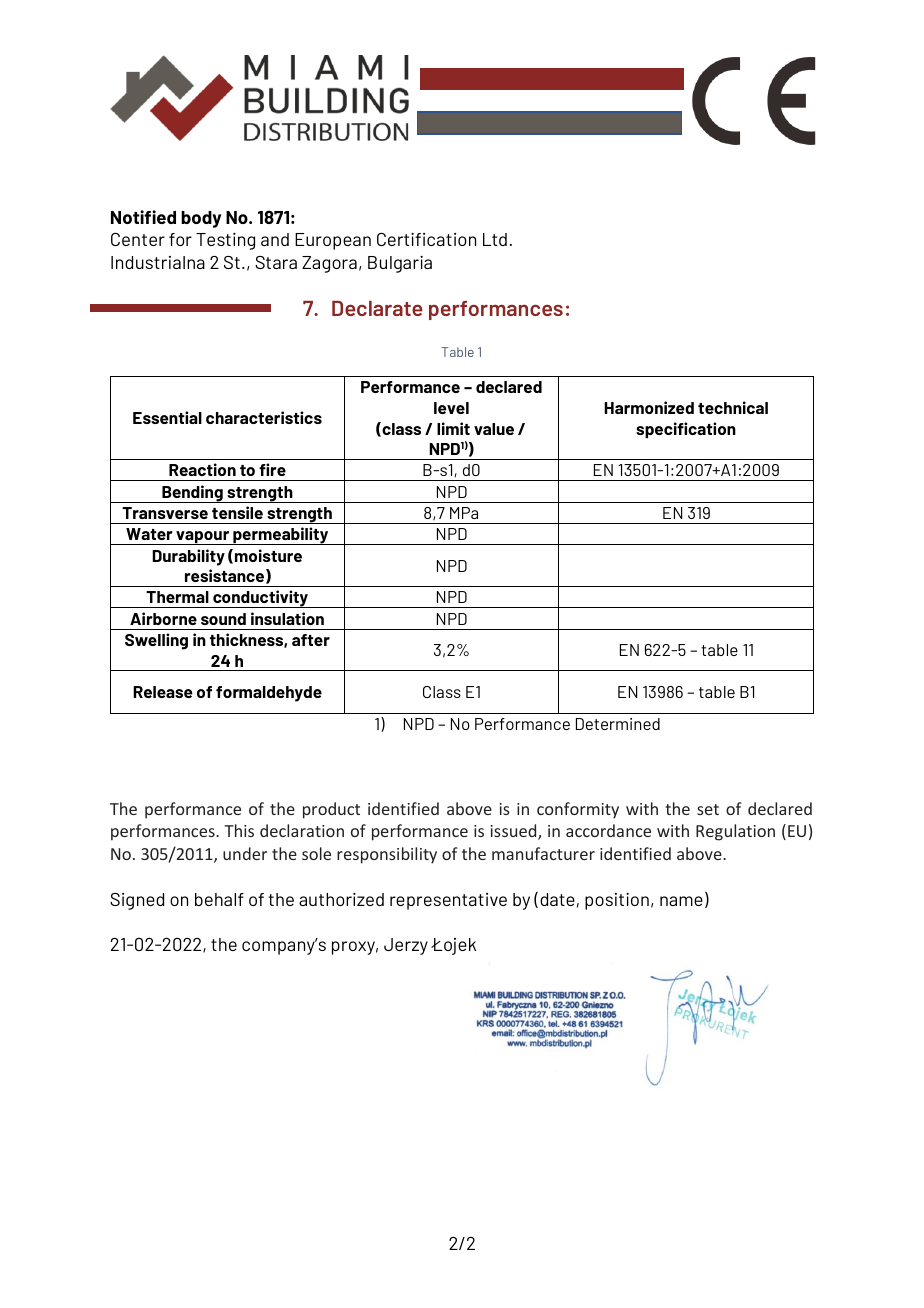 The width and height of the document is (924, 1308). Describe the element at coordinates (219, 899) in the document. I see `behalf` at that location.
